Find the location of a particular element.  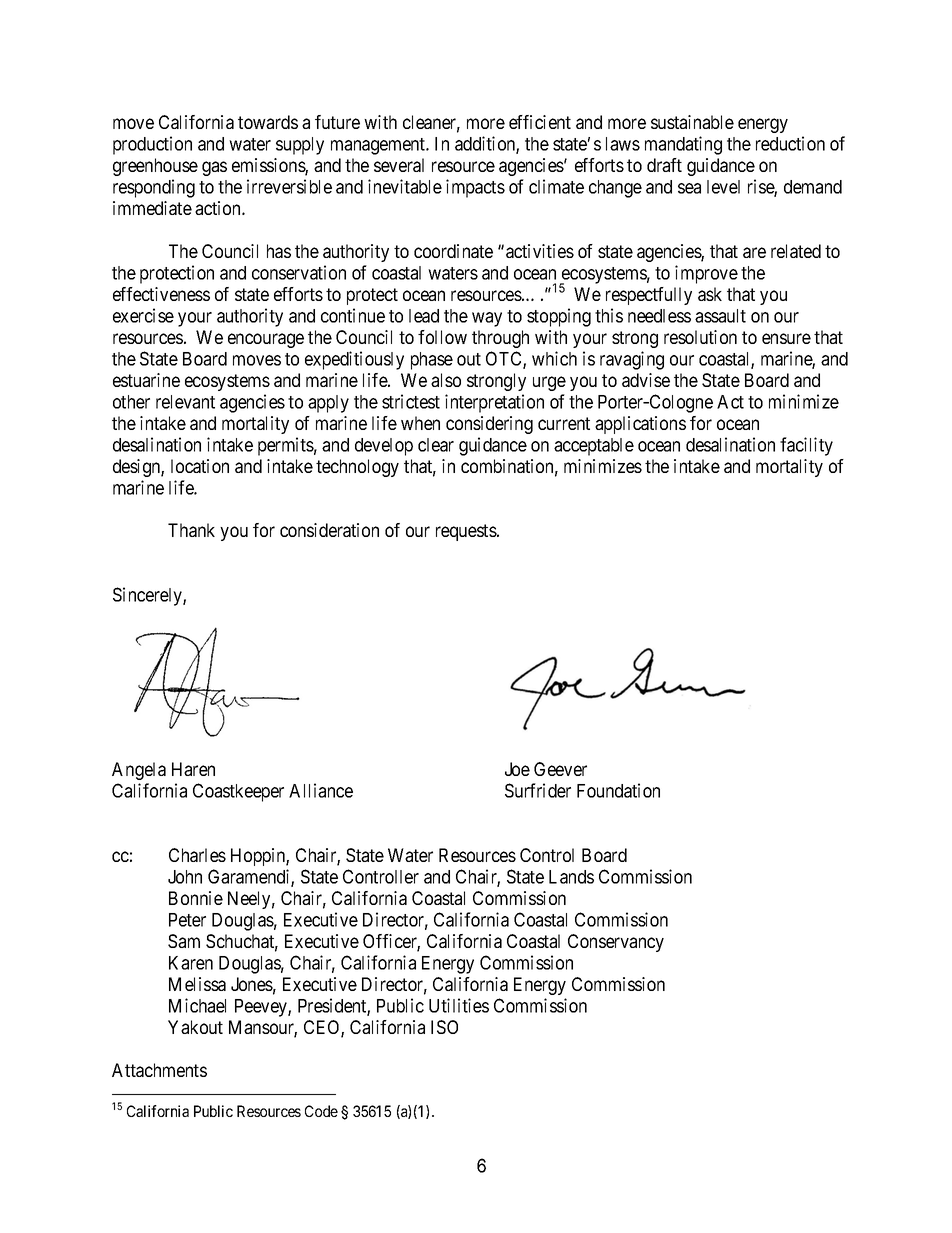

gas is located at coordinates (214, 168).
